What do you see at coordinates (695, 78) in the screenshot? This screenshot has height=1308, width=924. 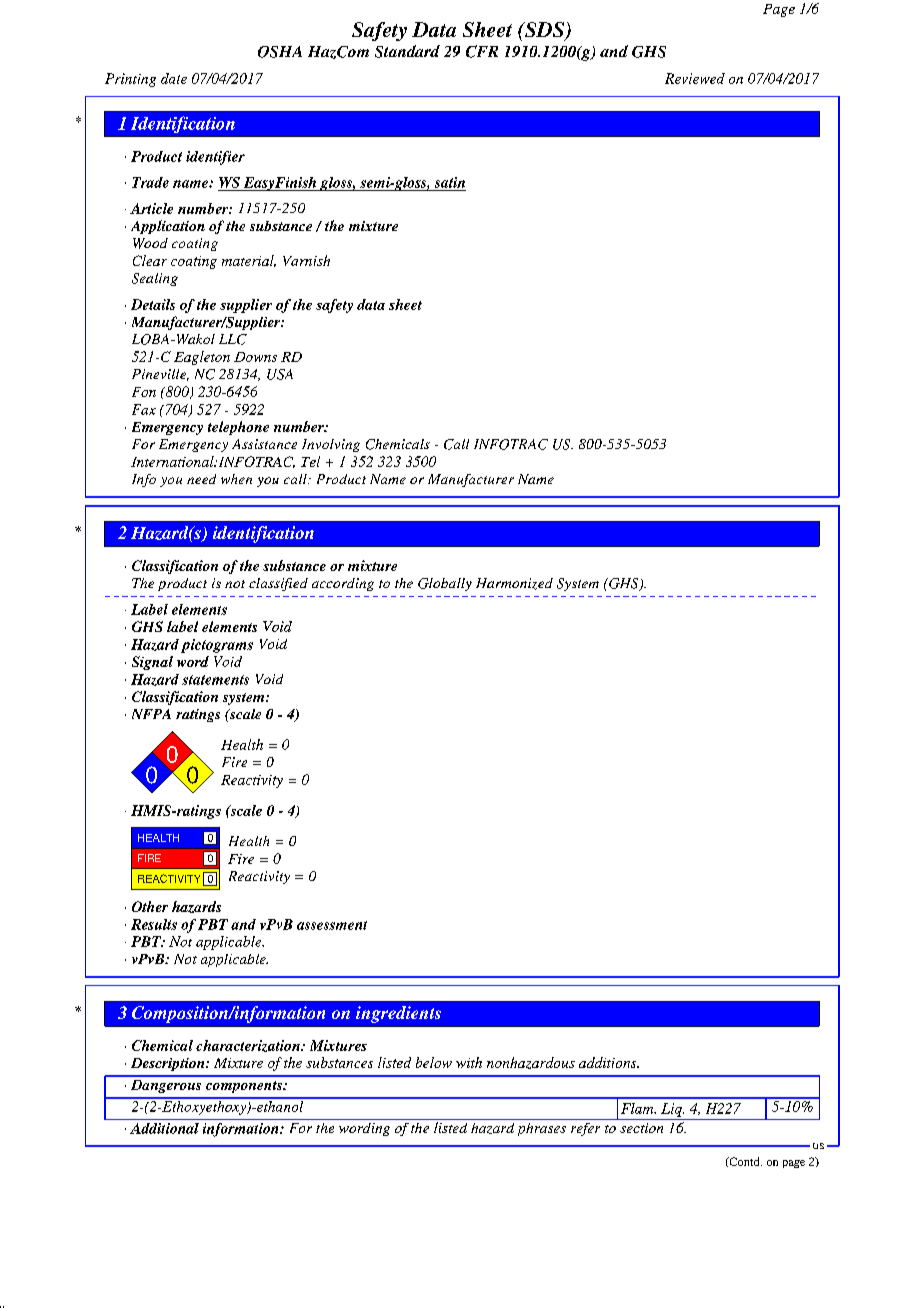 I see `Reviewed` at bounding box center [695, 78].
